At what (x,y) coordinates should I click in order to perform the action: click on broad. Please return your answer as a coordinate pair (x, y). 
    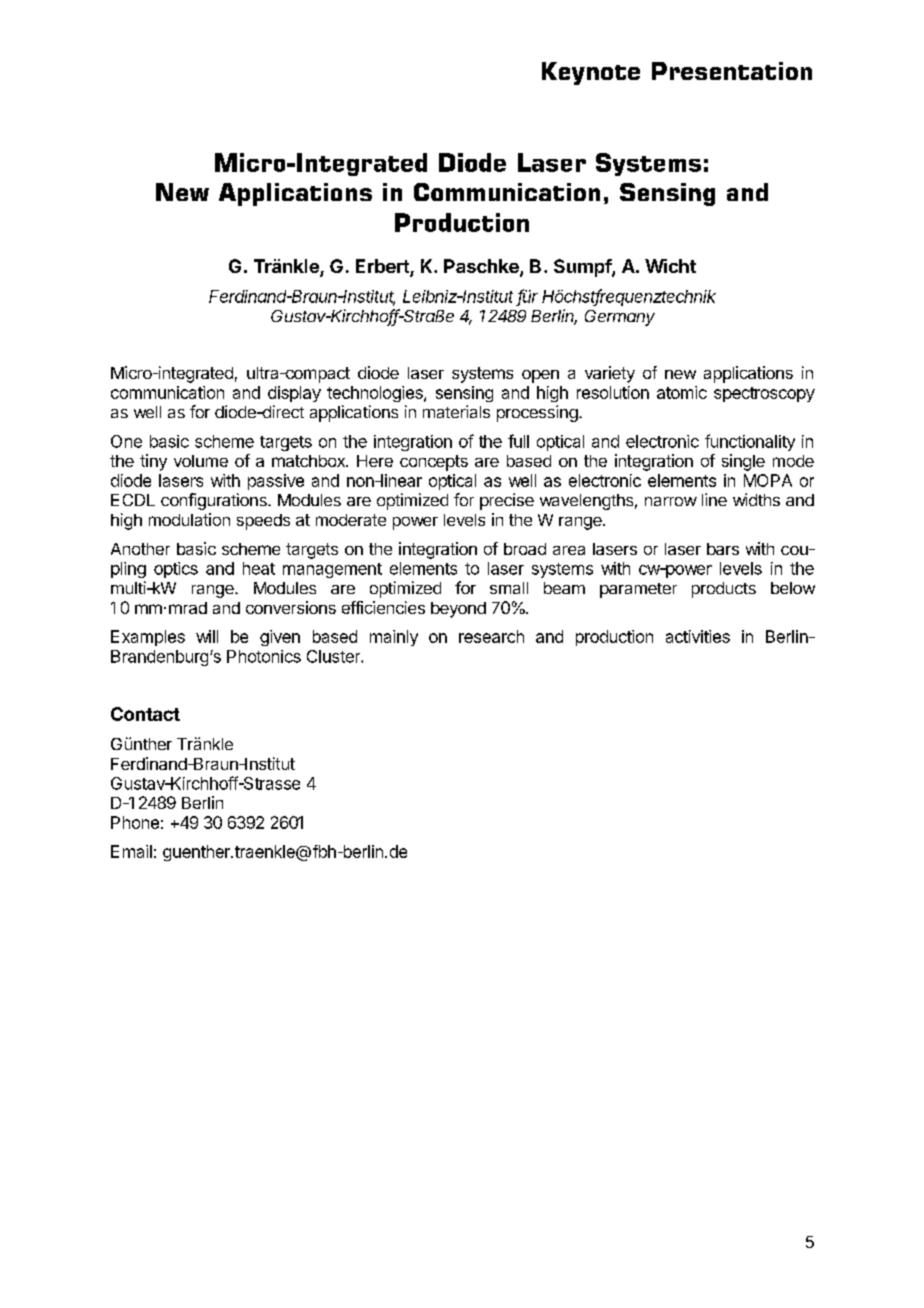
    Looking at the image, I should click on (525, 549).
